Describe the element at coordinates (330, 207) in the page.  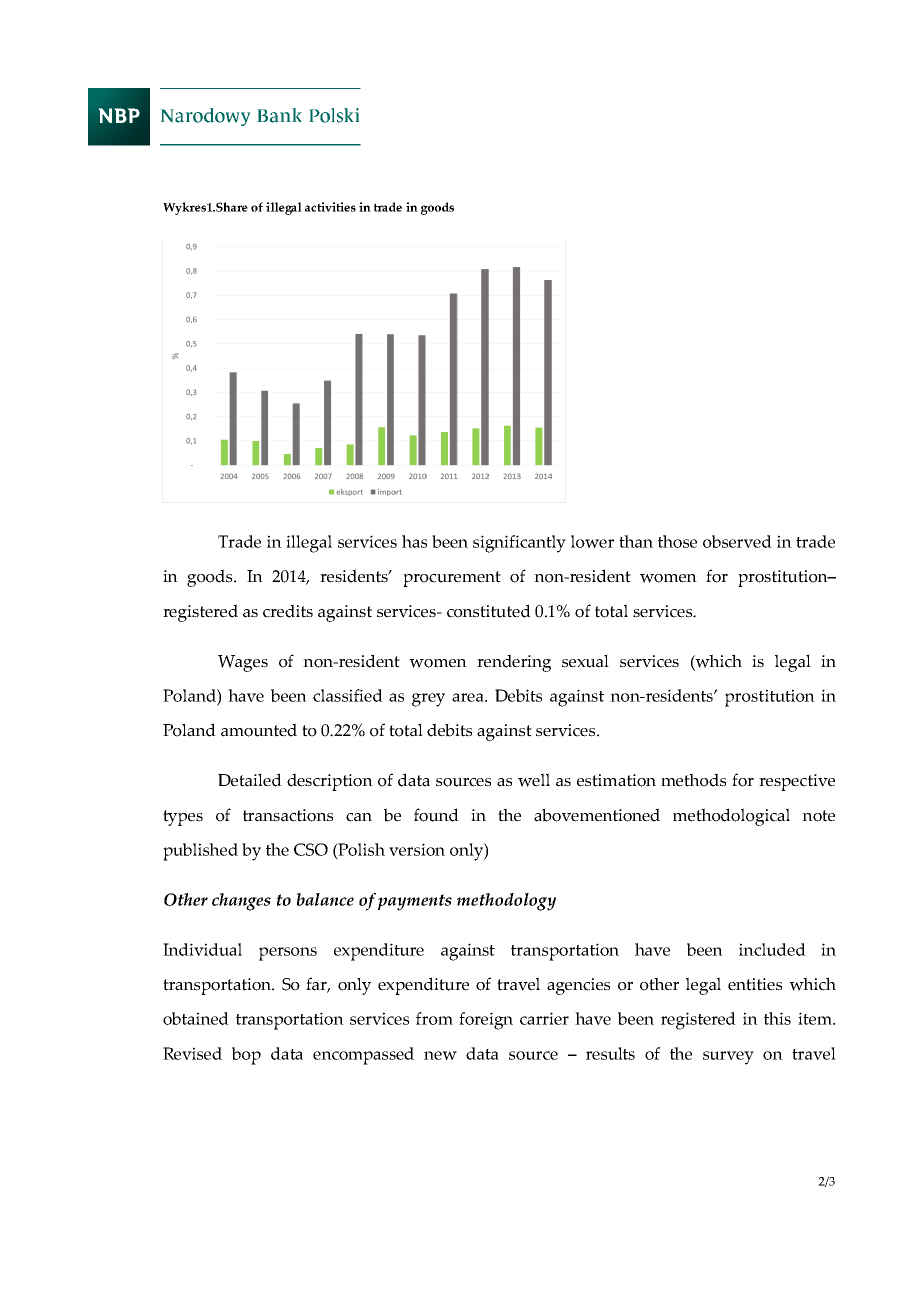
I see `activities` at that location.
